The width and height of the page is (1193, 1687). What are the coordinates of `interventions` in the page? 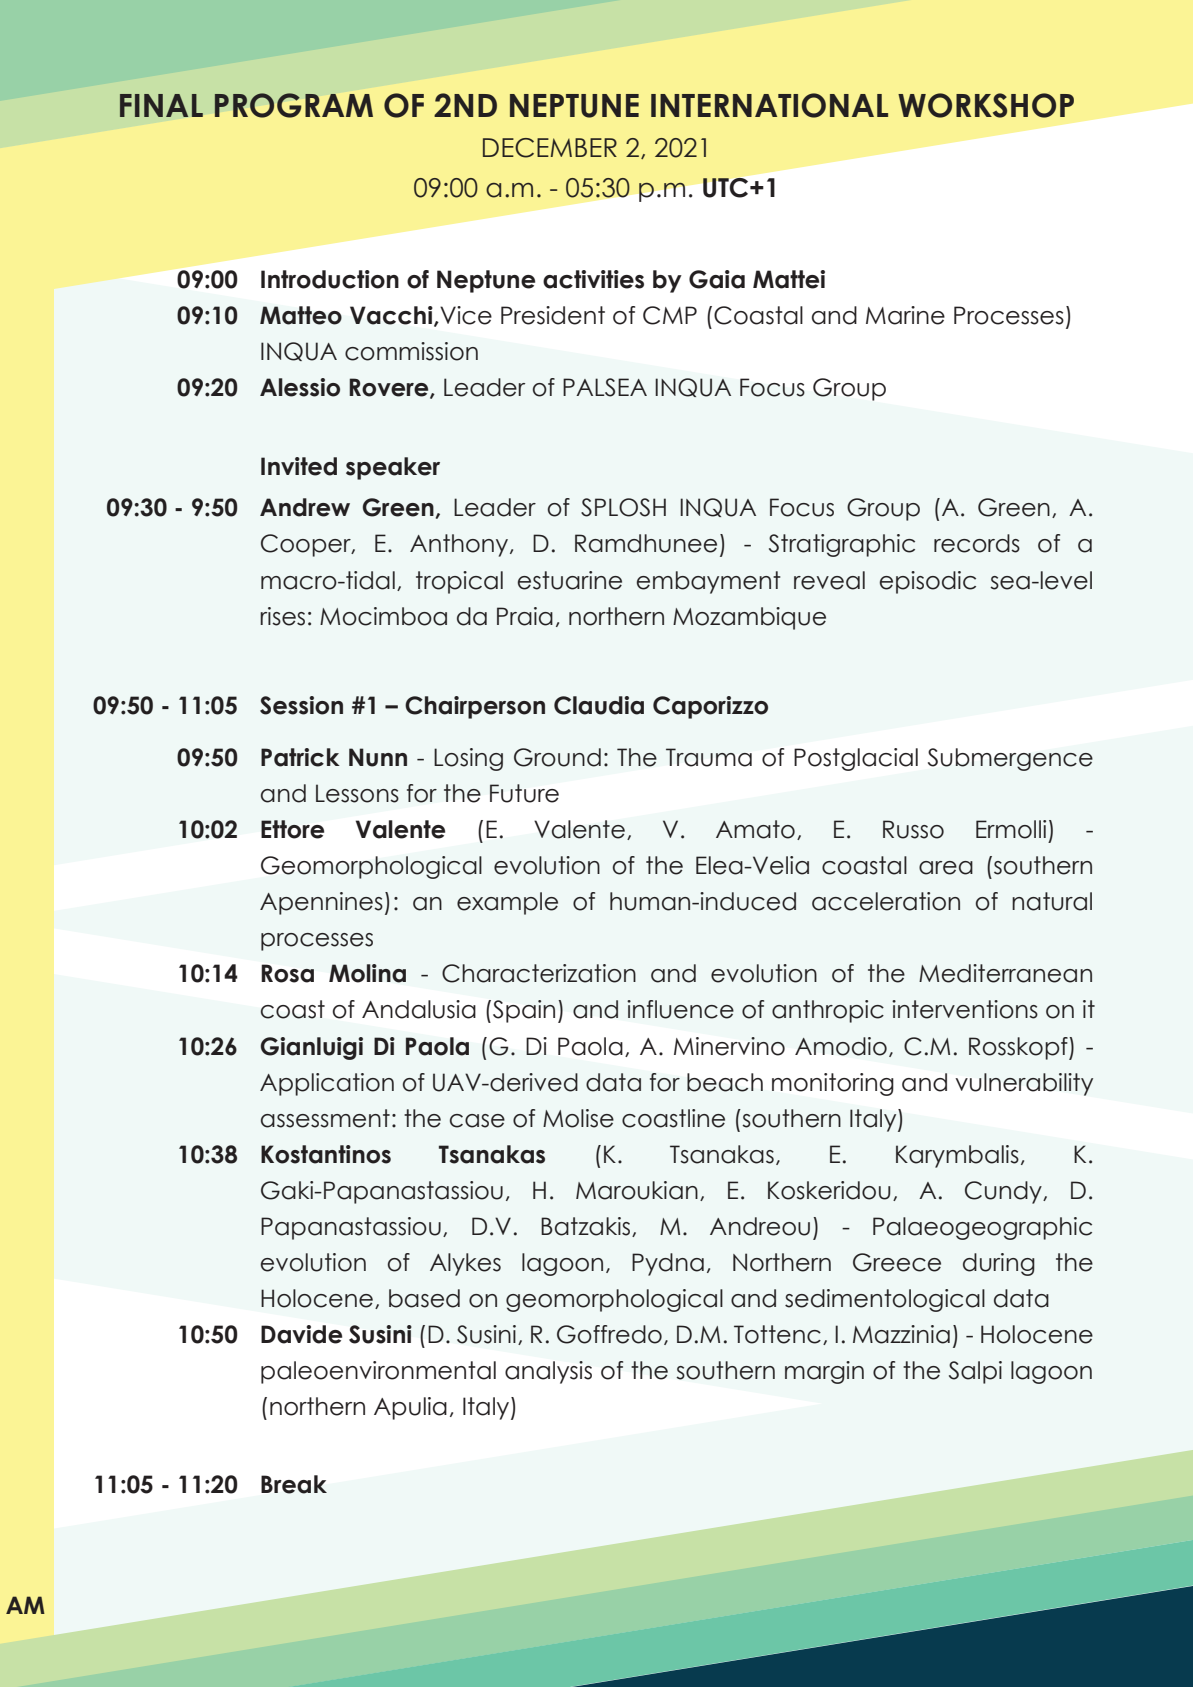 It's located at (965, 1009).
